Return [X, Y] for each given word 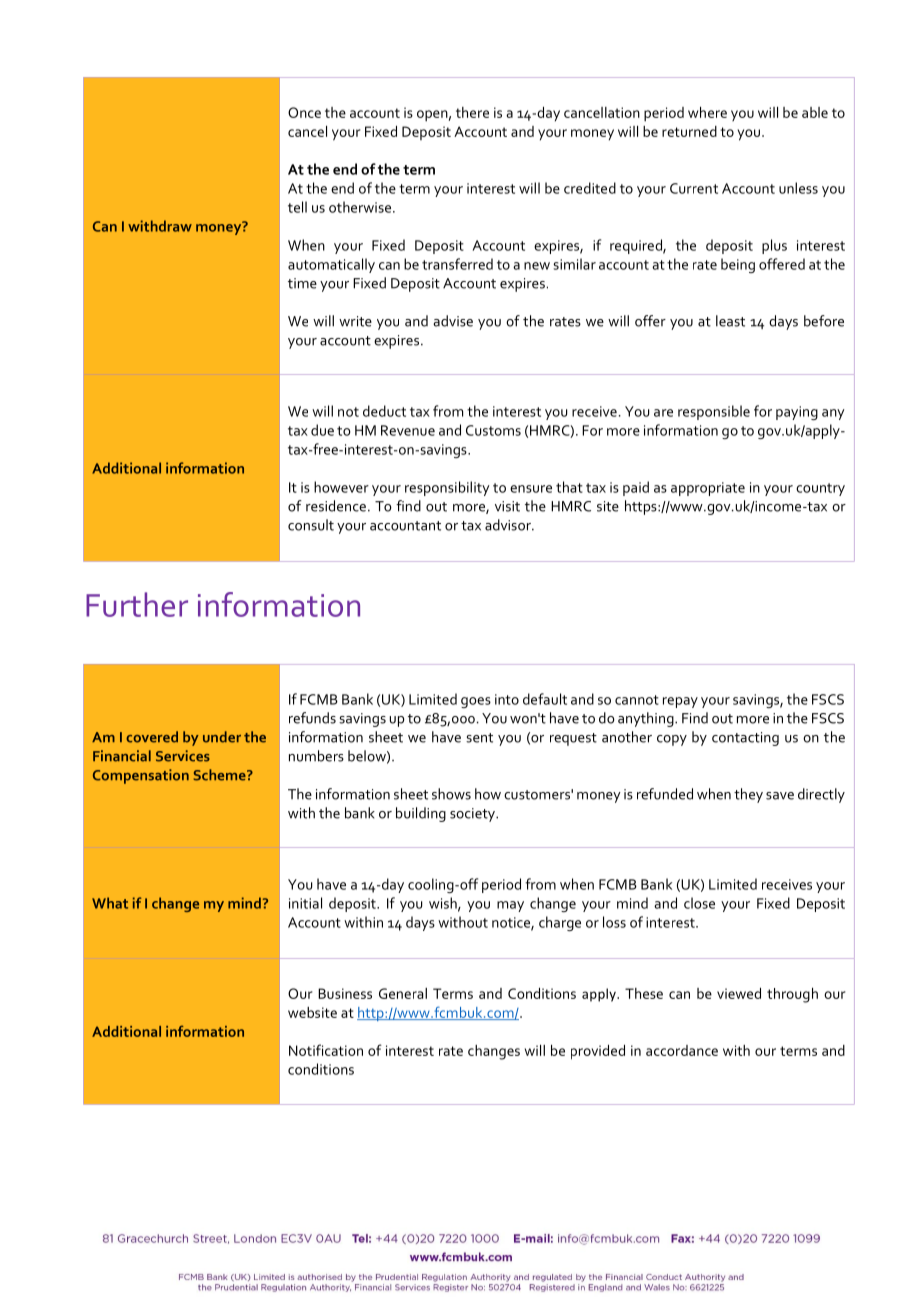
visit [507, 506]
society [473, 815]
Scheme [220, 775]
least [730, 321]
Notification [326, 1050]
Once [304, 112]
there [472, 112]
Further [137, 604]
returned [689, 131]
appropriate [708, 489]
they [748, 795]
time [302, 283]
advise [453, 321]
